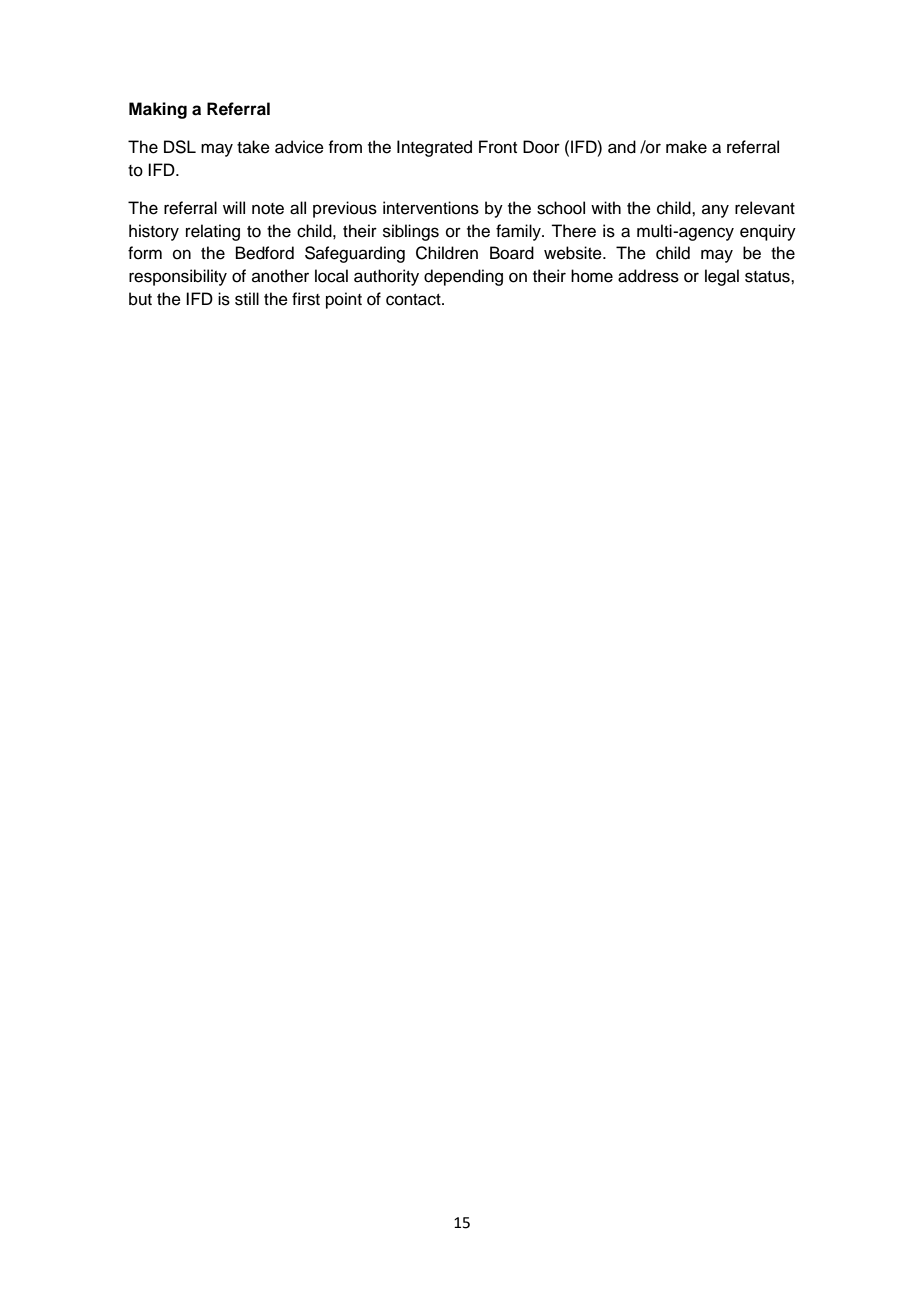 This screenshot has height=1308, width=924. What do you see at coordinates (414, 300) in the screenshot?
I see `contact` at bounding box center [414, 300].
